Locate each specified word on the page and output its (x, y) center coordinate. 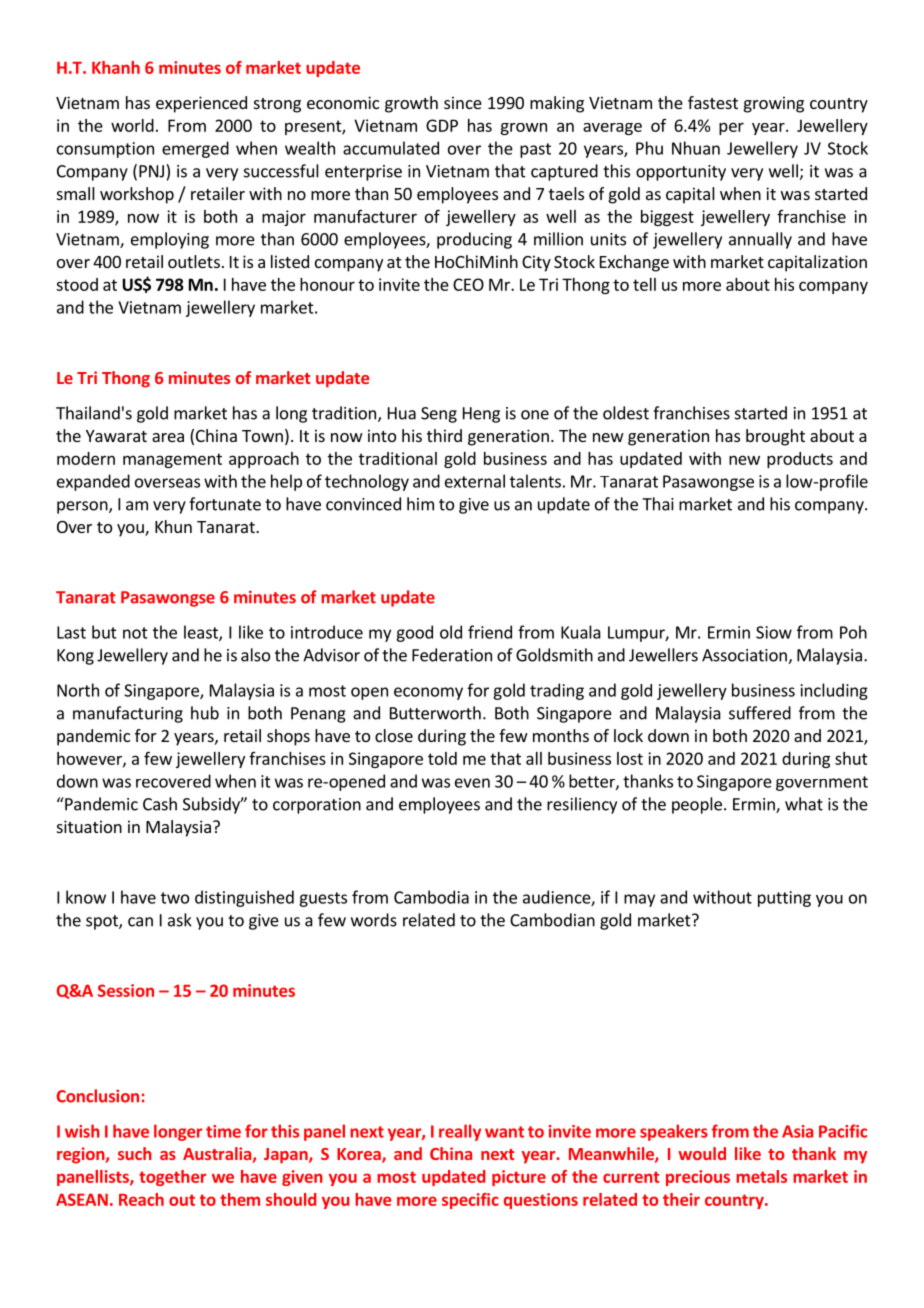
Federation (452, 655)
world (132, 125)
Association (745, 656)
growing (774, 104)
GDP (442, 125)
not (135, 633)
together (172, 1178)
